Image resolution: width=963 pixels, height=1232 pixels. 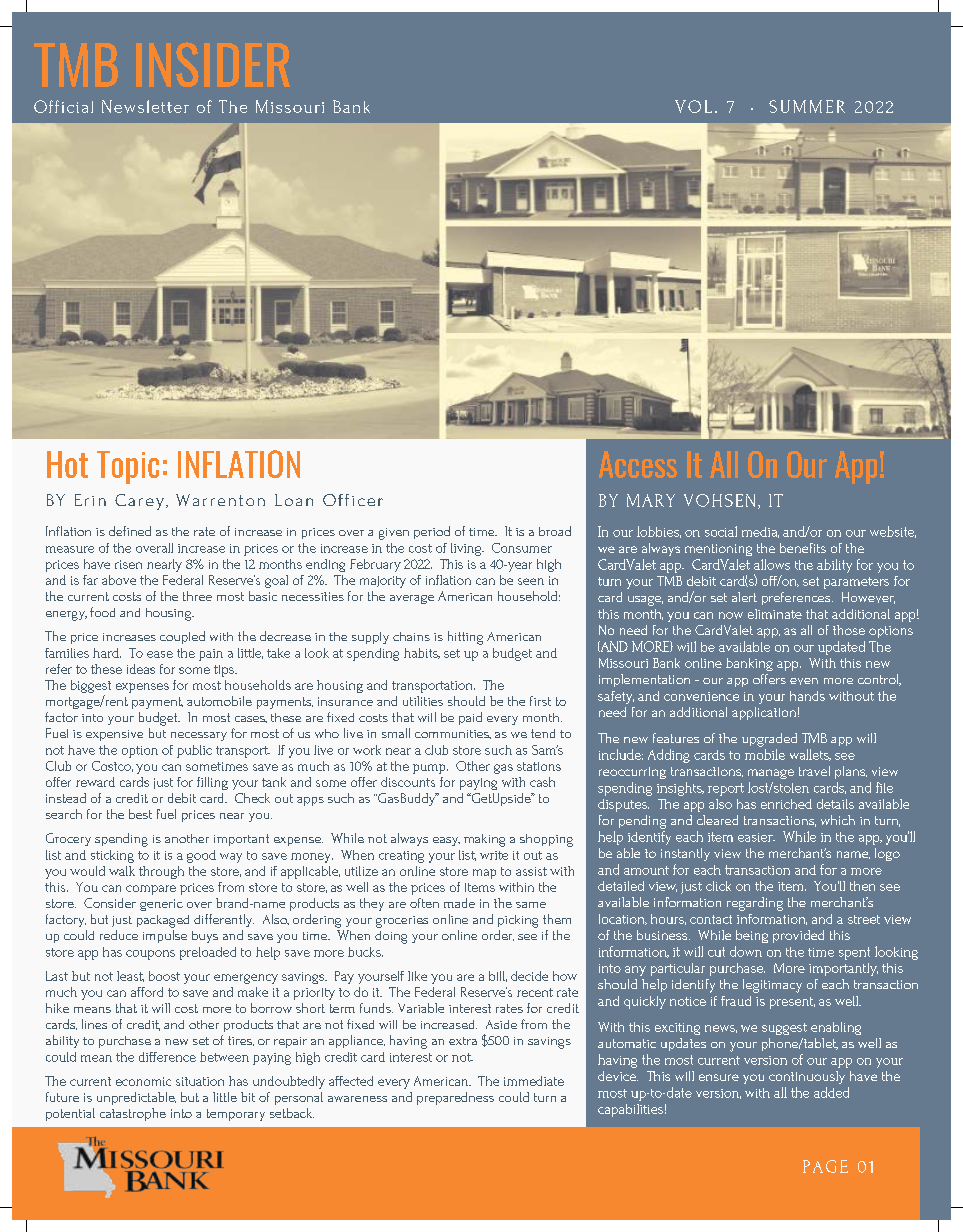 I want to click on MARY, so click(x=651, y=500).
